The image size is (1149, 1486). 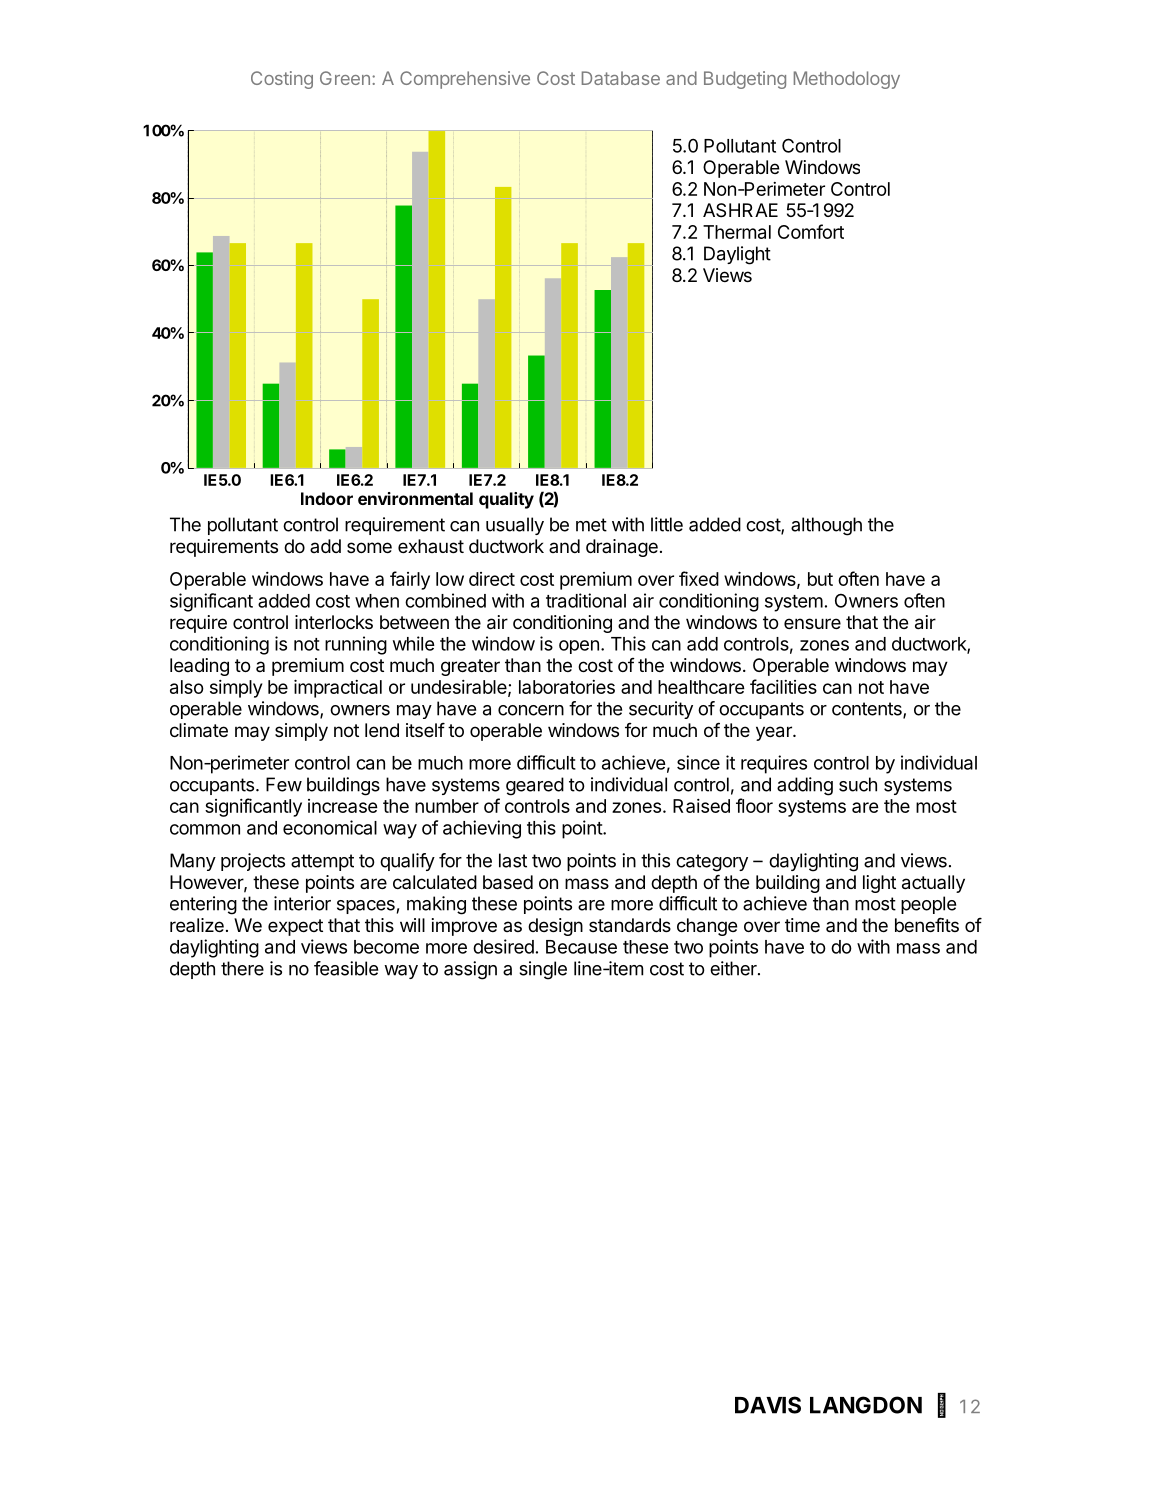 What do you see at coordinates (543, 970) in the page?
I see `single` at bounding box center [543, 970].
